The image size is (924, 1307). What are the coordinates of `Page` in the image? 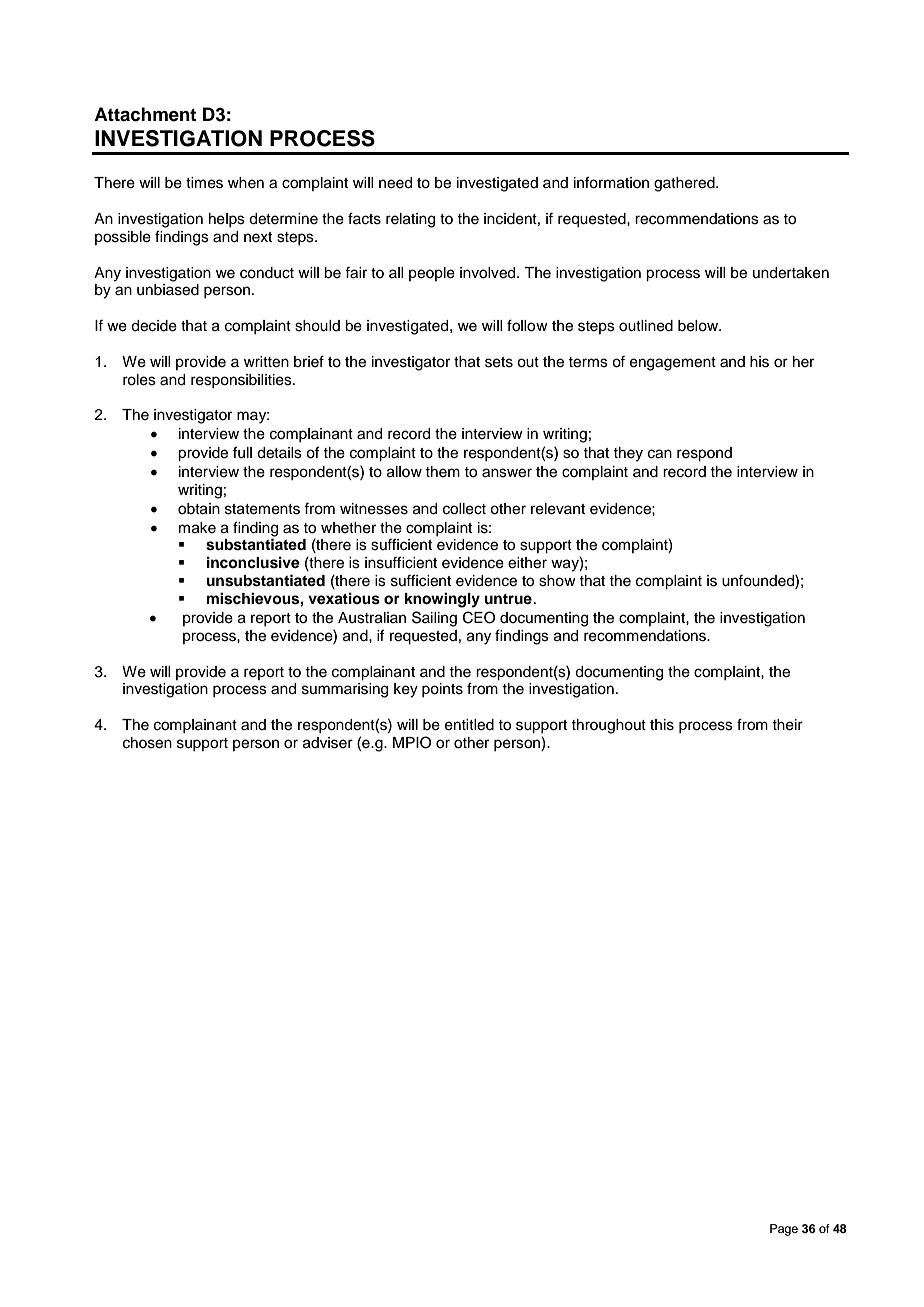 It's located at (784, 1230).
